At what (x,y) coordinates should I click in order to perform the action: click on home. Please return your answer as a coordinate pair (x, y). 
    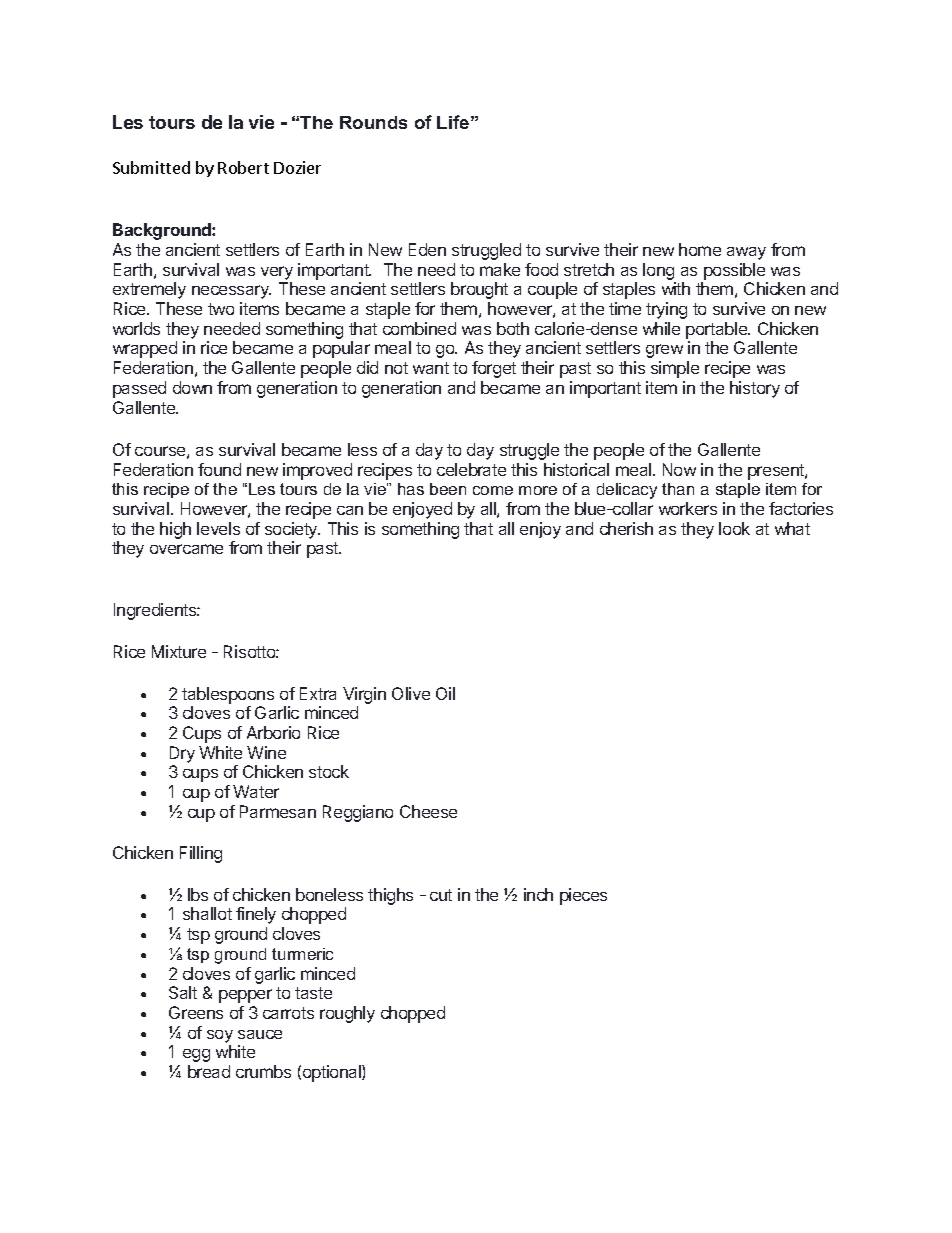
    Looking at the image, I should click on (700, 249).
